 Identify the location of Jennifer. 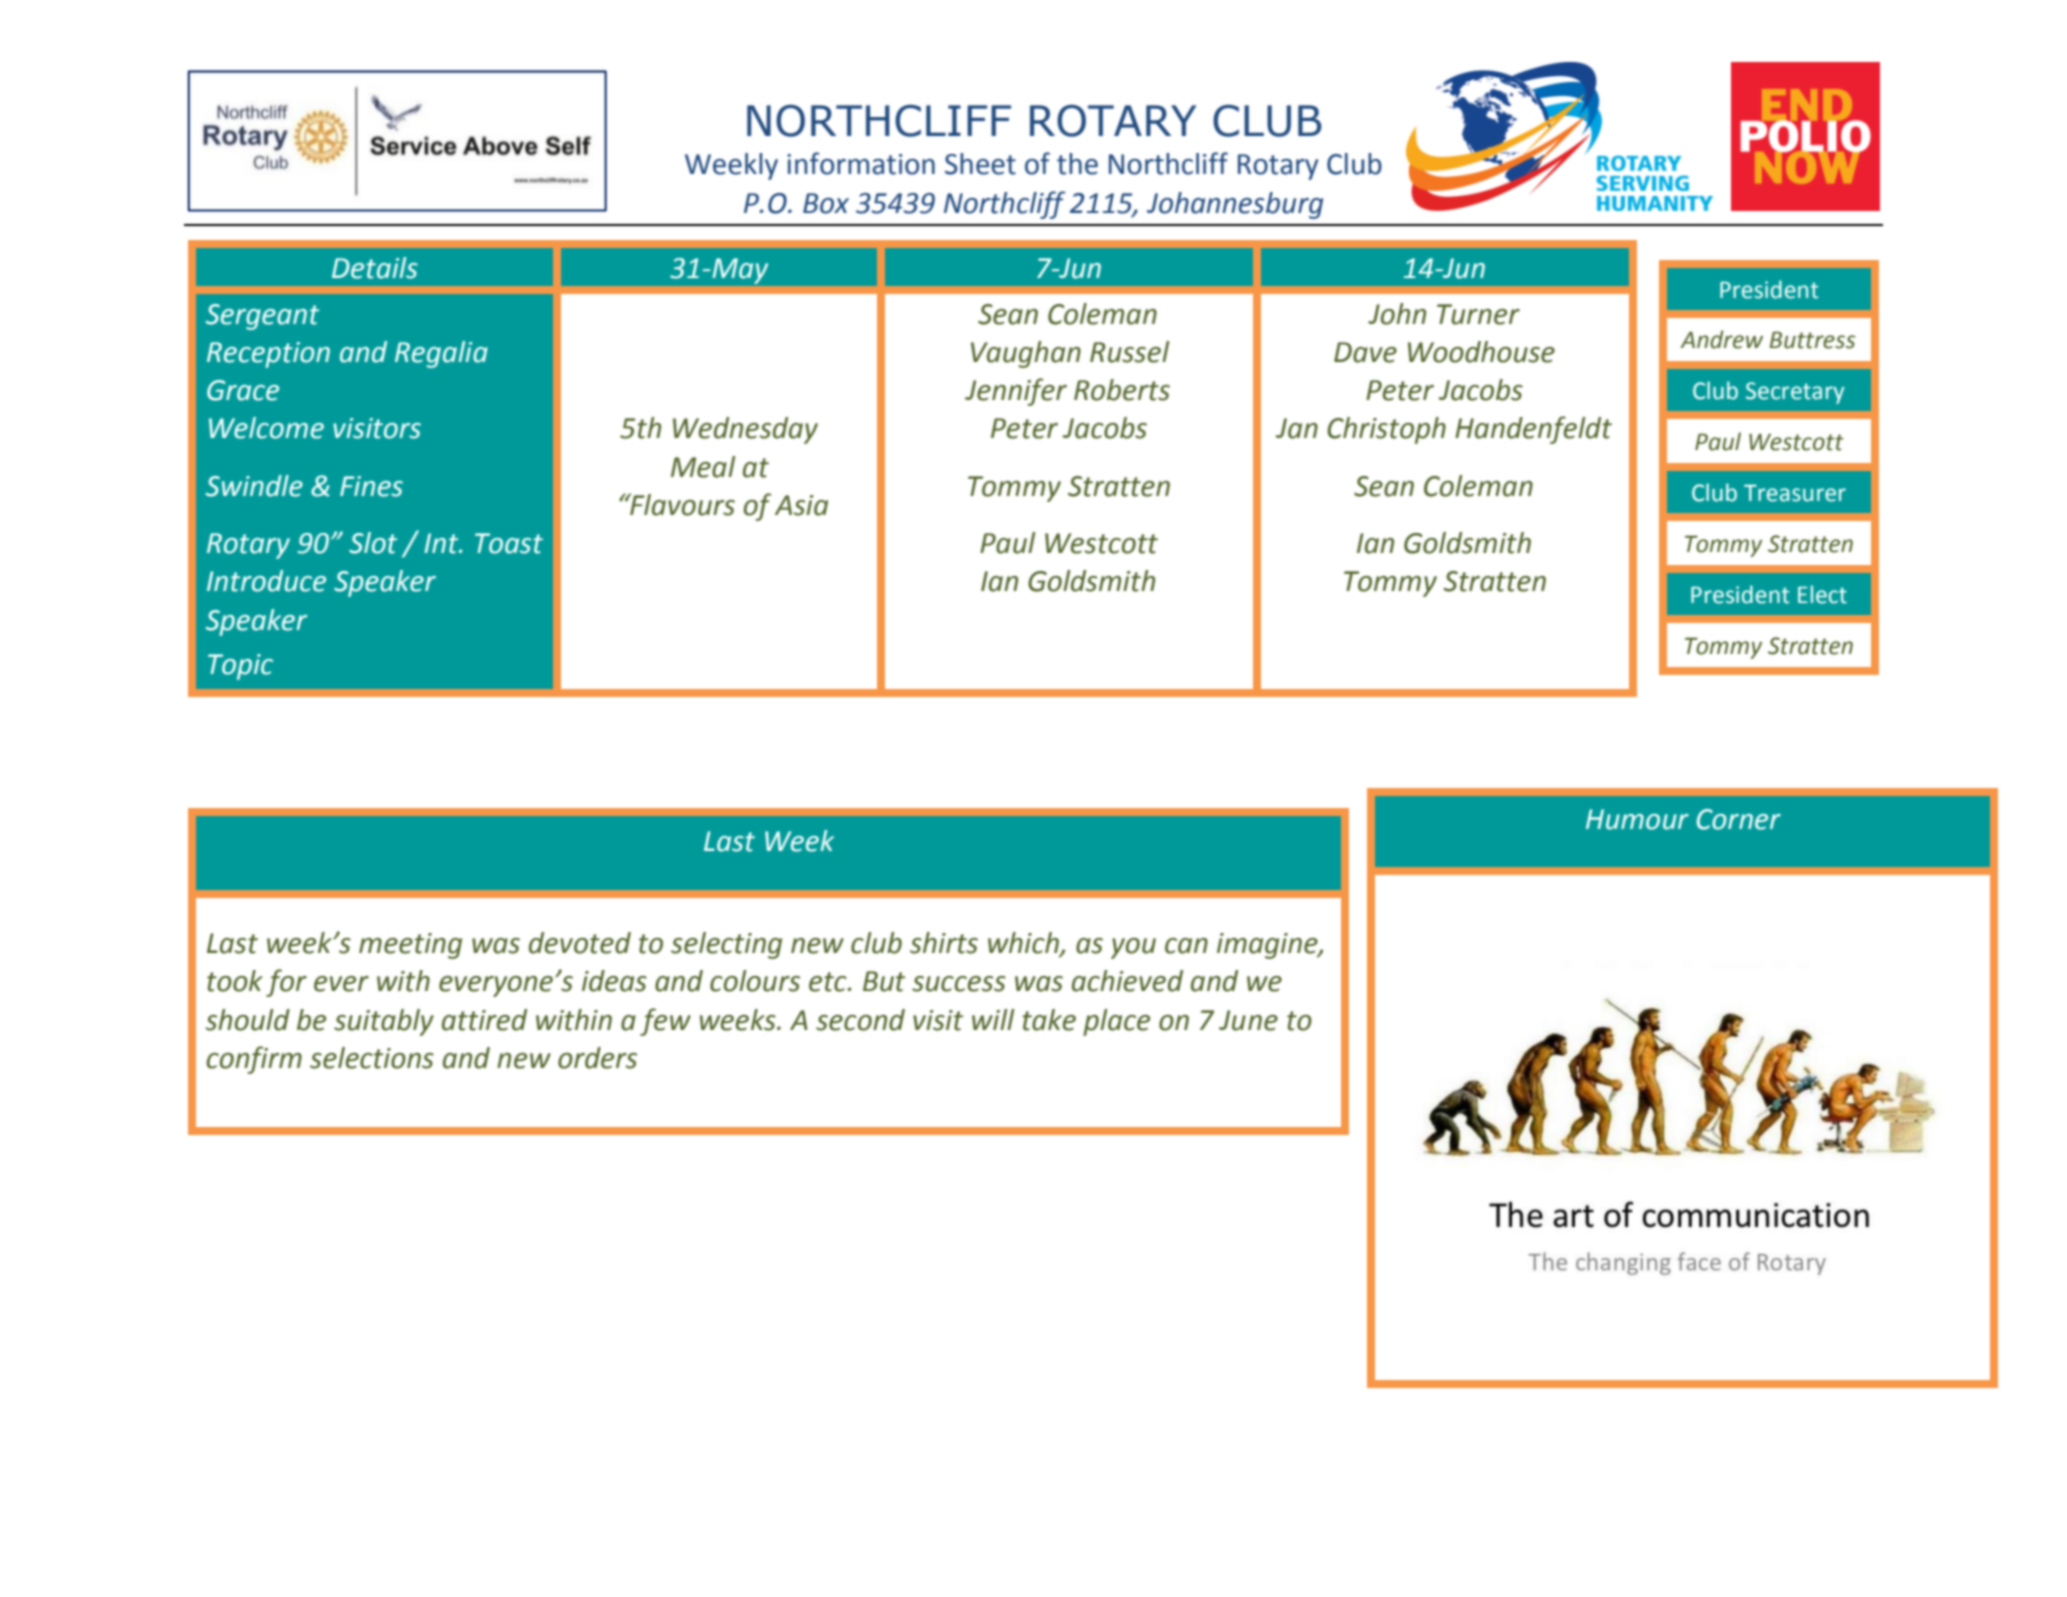
(1016, 392).
